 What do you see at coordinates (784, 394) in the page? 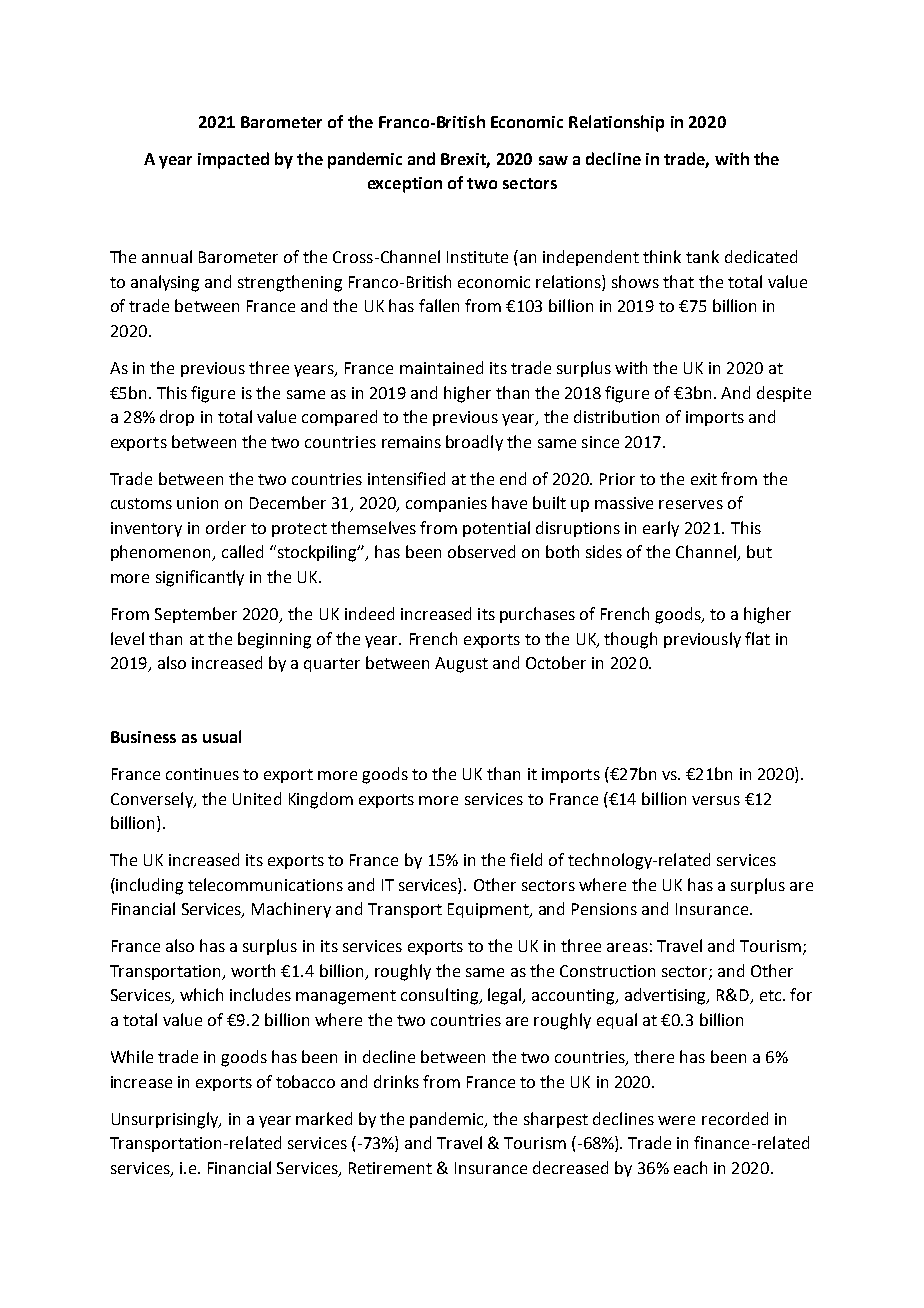
I see `despite` at bounding box center [784, 394].
